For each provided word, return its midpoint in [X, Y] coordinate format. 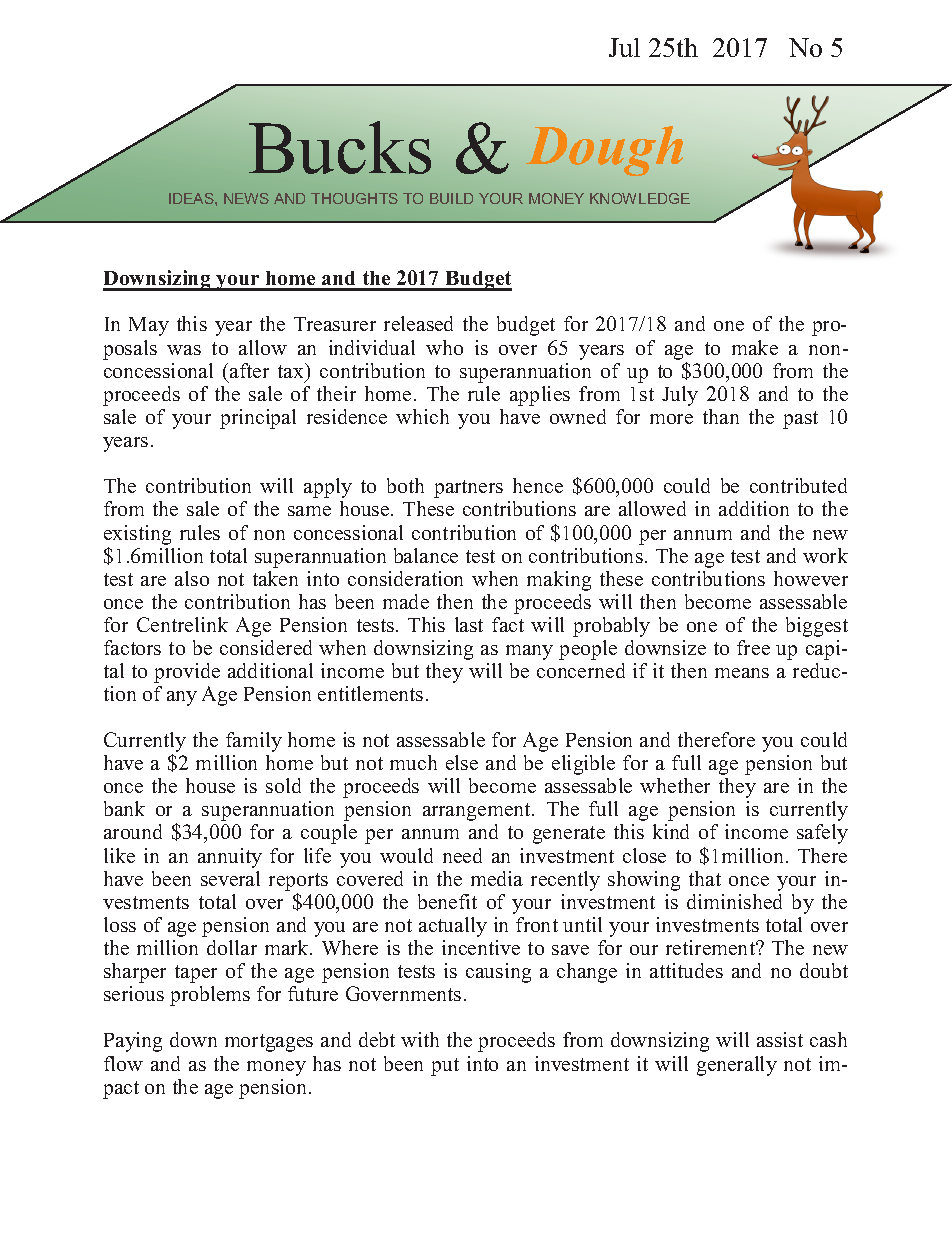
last [469, 624]
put [445, 1067]
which [422, 416]
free [753, 647]
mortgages [269, 1043]
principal [258, 419]
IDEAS [192, 198]
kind [671, 831]
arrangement [478, 812]
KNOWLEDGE [640, 198]
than [721, 416]
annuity [230, 858]
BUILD [451, 198]
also [192, 578]
